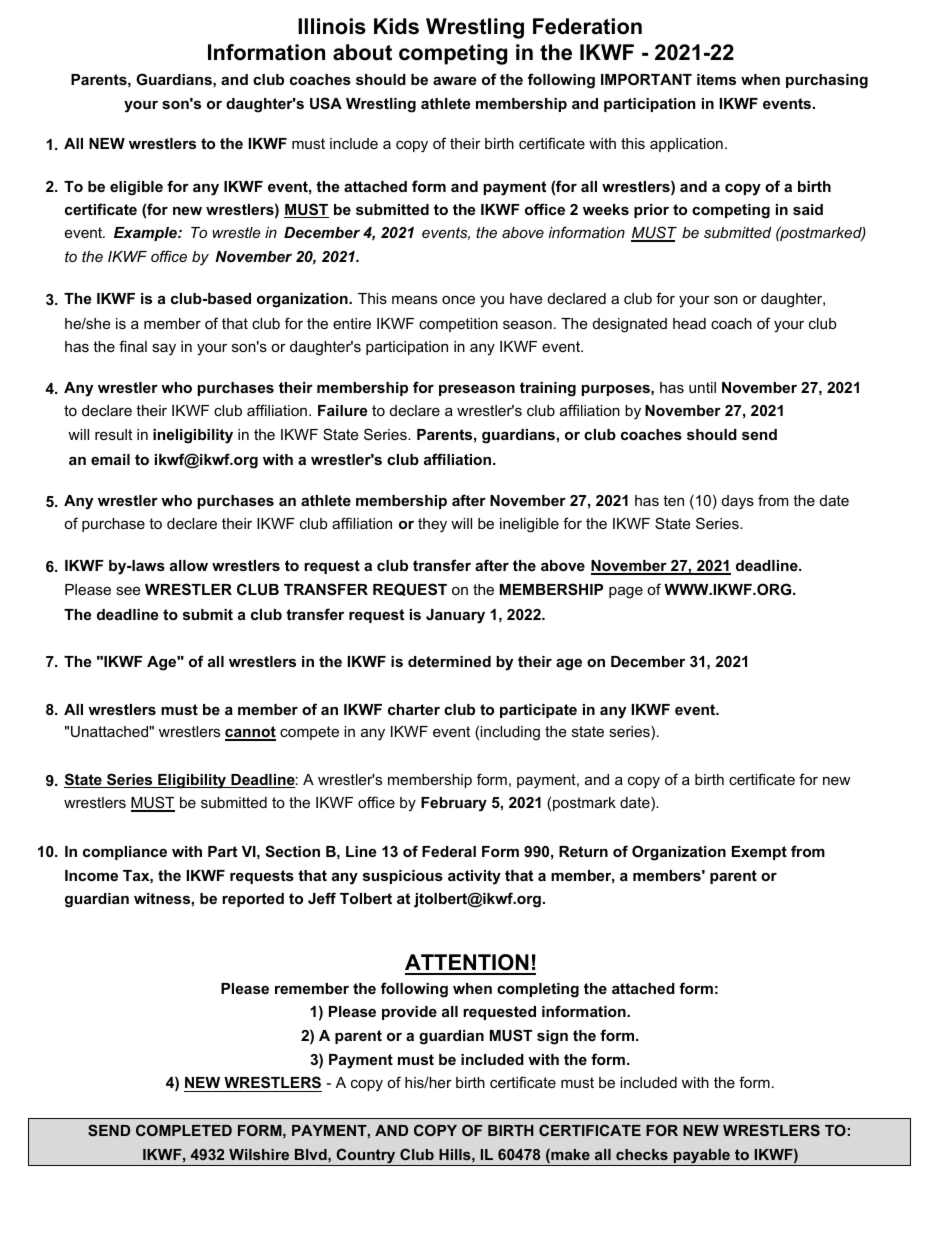 Image resolution: width=952 pixels, height=1233 pixels. Describe the element at coordinates (474, 877) in the document. I see `activity` at that location.
